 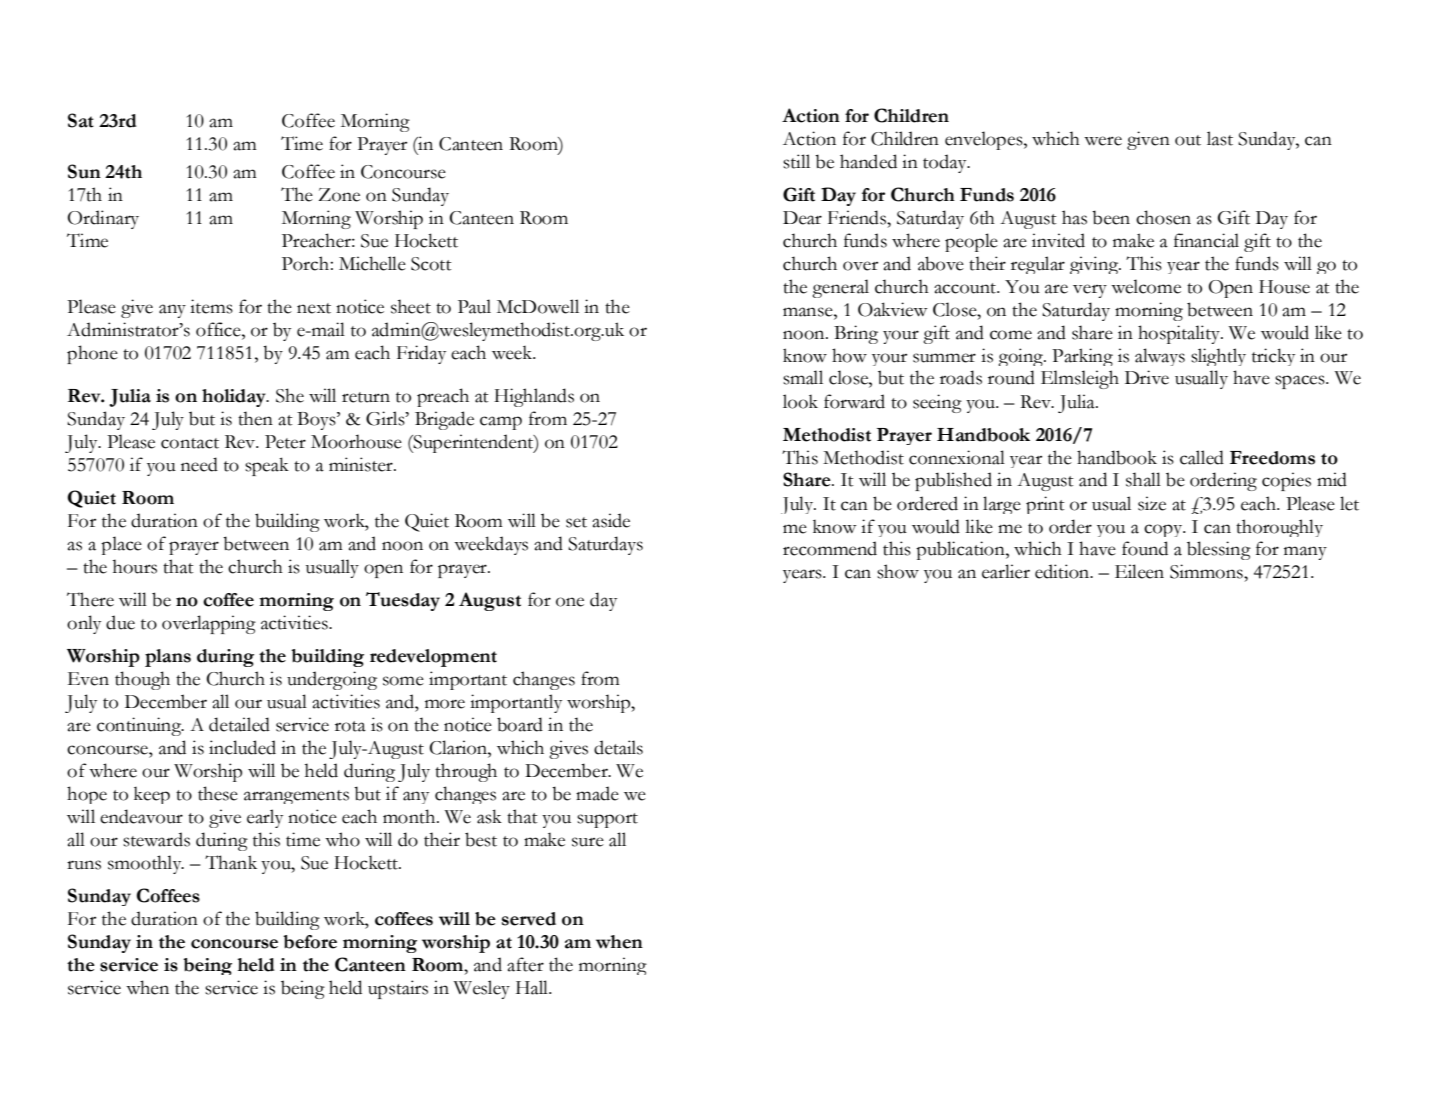 I want to click on called, so click(x=1202, y=457).
